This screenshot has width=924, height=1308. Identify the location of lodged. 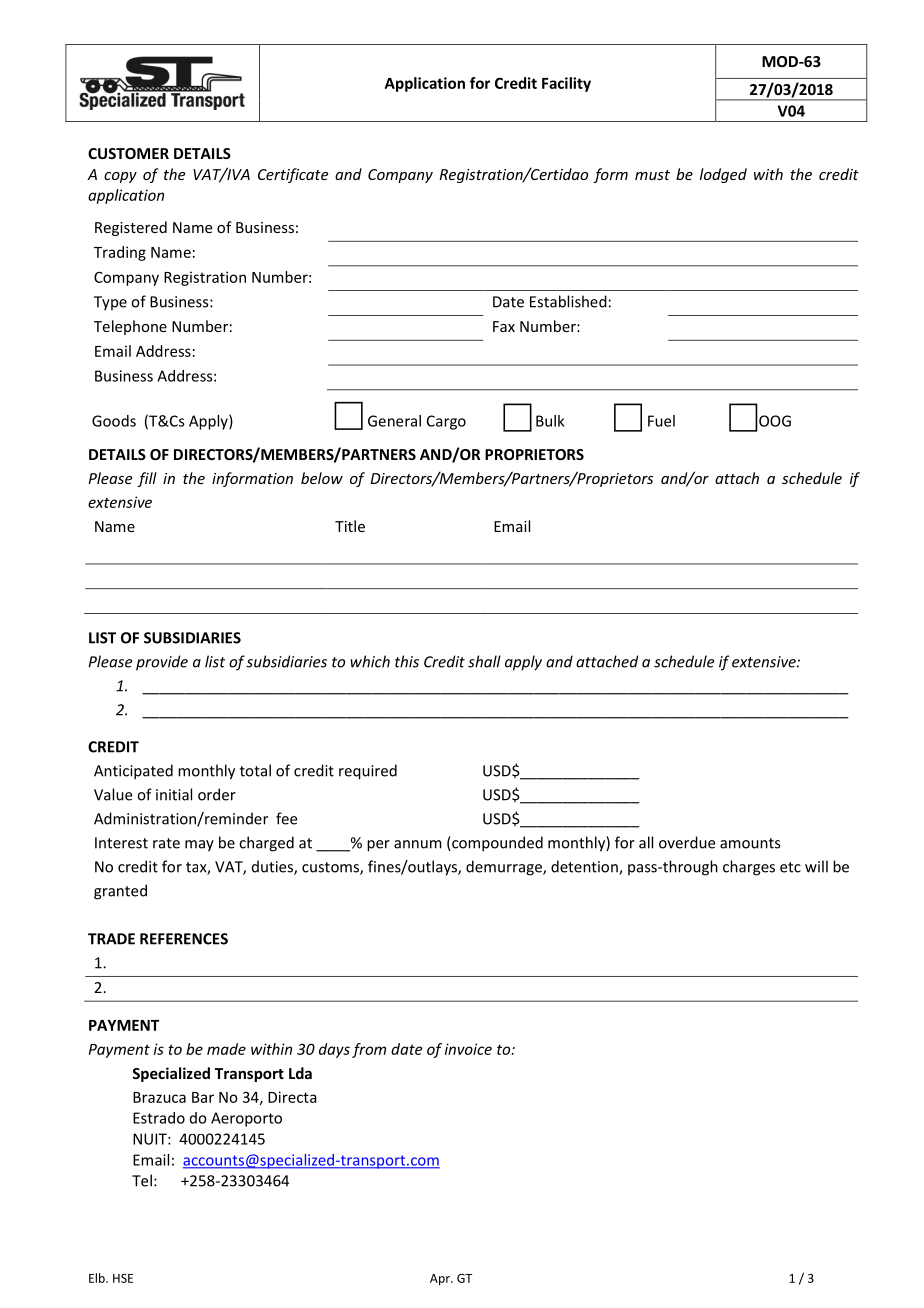
(723, 175).
